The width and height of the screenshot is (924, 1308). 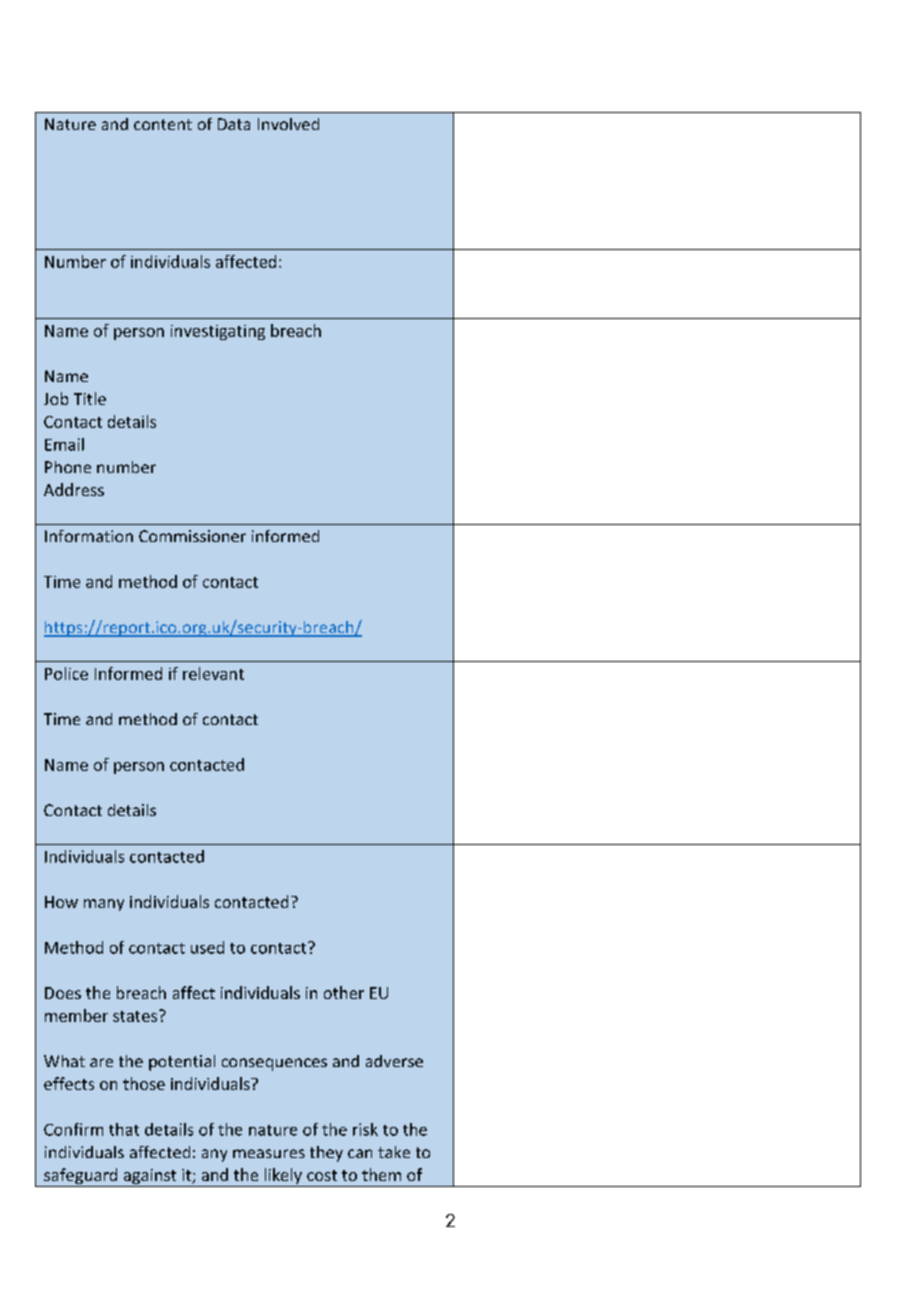 What do you see at coordinates (81, 1177) in the screenshot?
I see `safeguard` at bounding box center [81, 1177].
